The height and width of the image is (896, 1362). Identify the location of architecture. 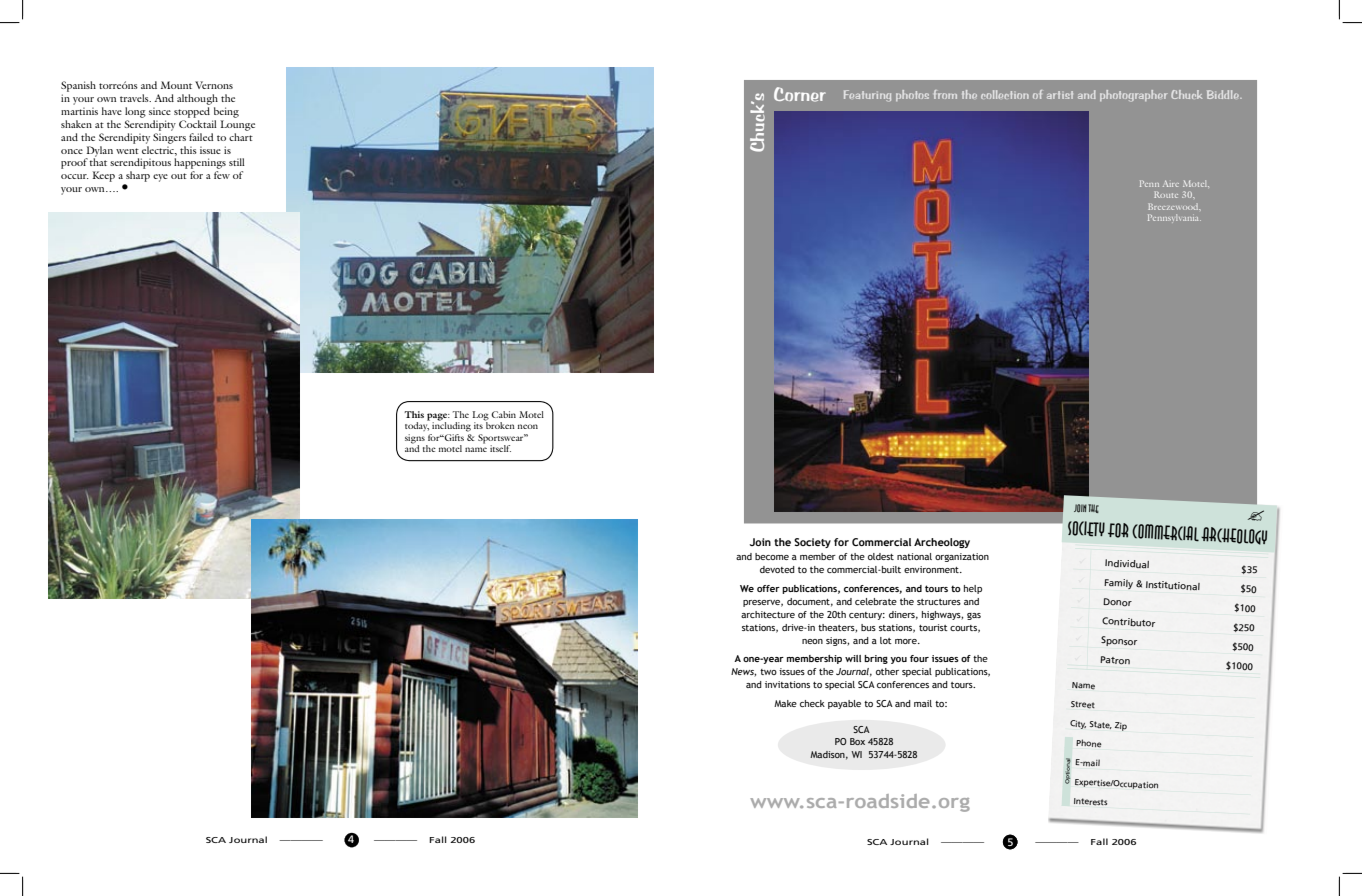
(768, 614).
